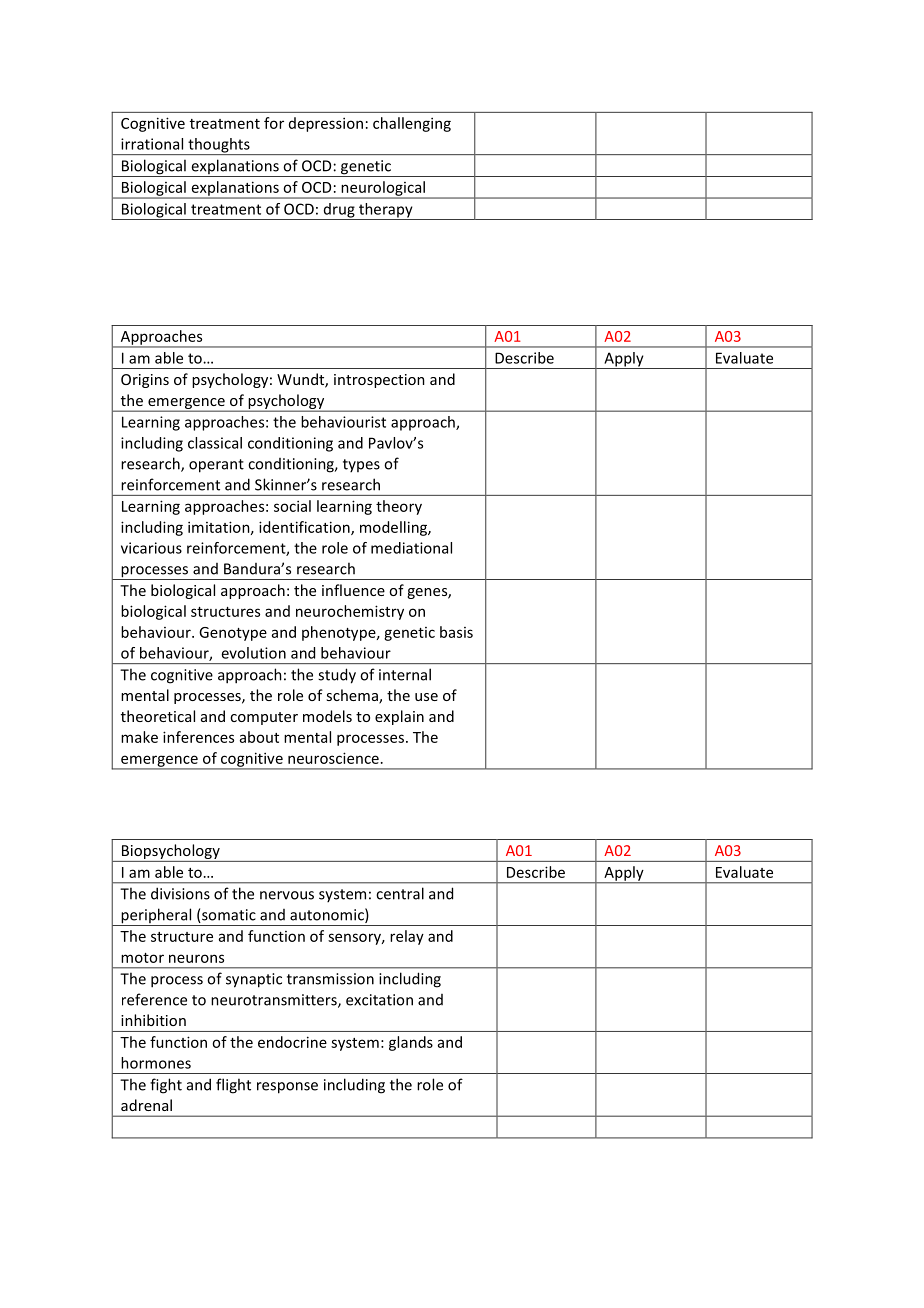 The height and width of the document is (1308, 924). Describe the element at coordinates (333, 758) in the document. I see `neuroscience` at that location.
